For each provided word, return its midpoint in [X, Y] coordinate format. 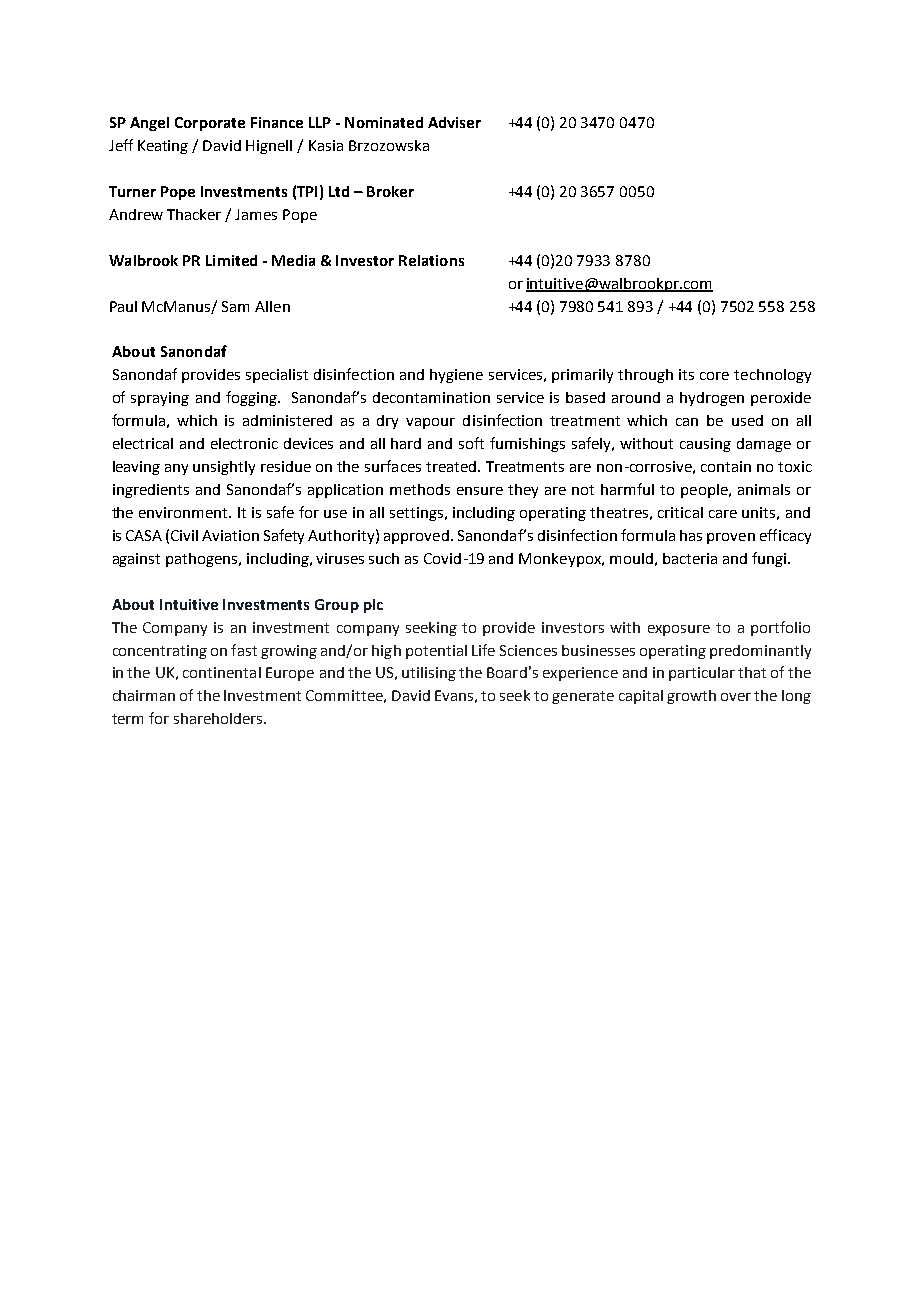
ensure [480, 491]
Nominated [384, 122]
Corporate [210, 124]
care [723, 514]
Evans [454, 695]
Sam [235, 306]
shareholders [219, 718]
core [714, 376]
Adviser [454, 122]
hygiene [456, 376]
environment [185, 512]
